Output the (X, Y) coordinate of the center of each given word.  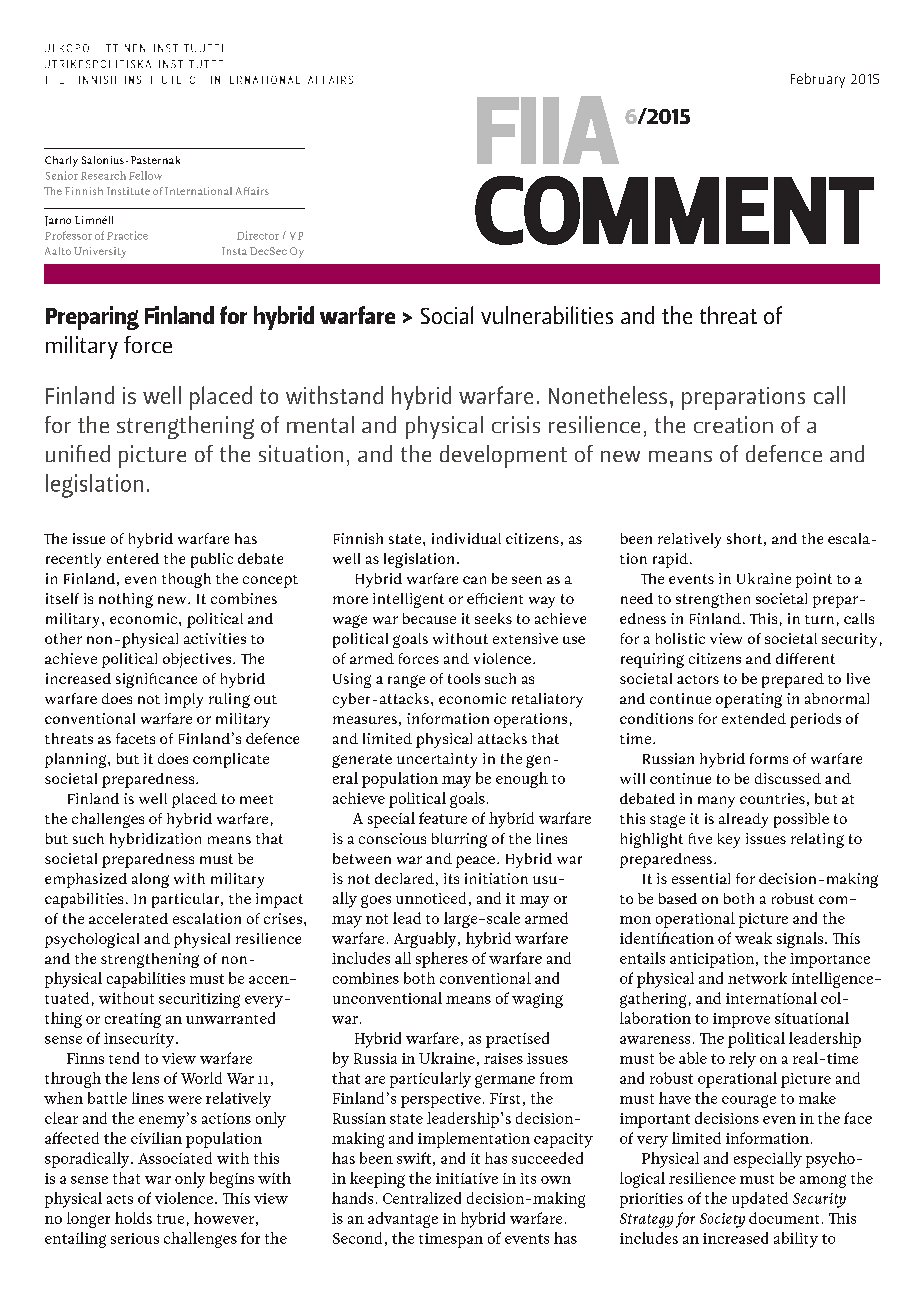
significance (156, 680)
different (805, 658)
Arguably (426, 940)
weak (753, 938)
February (818, 80)
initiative (467, 1178)
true (170, 1219)
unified (78, 453)
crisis (516, 424)
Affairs (252, 191)
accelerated (128, 918)
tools (464, 678)
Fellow (145, 175)
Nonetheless (608, 395)
